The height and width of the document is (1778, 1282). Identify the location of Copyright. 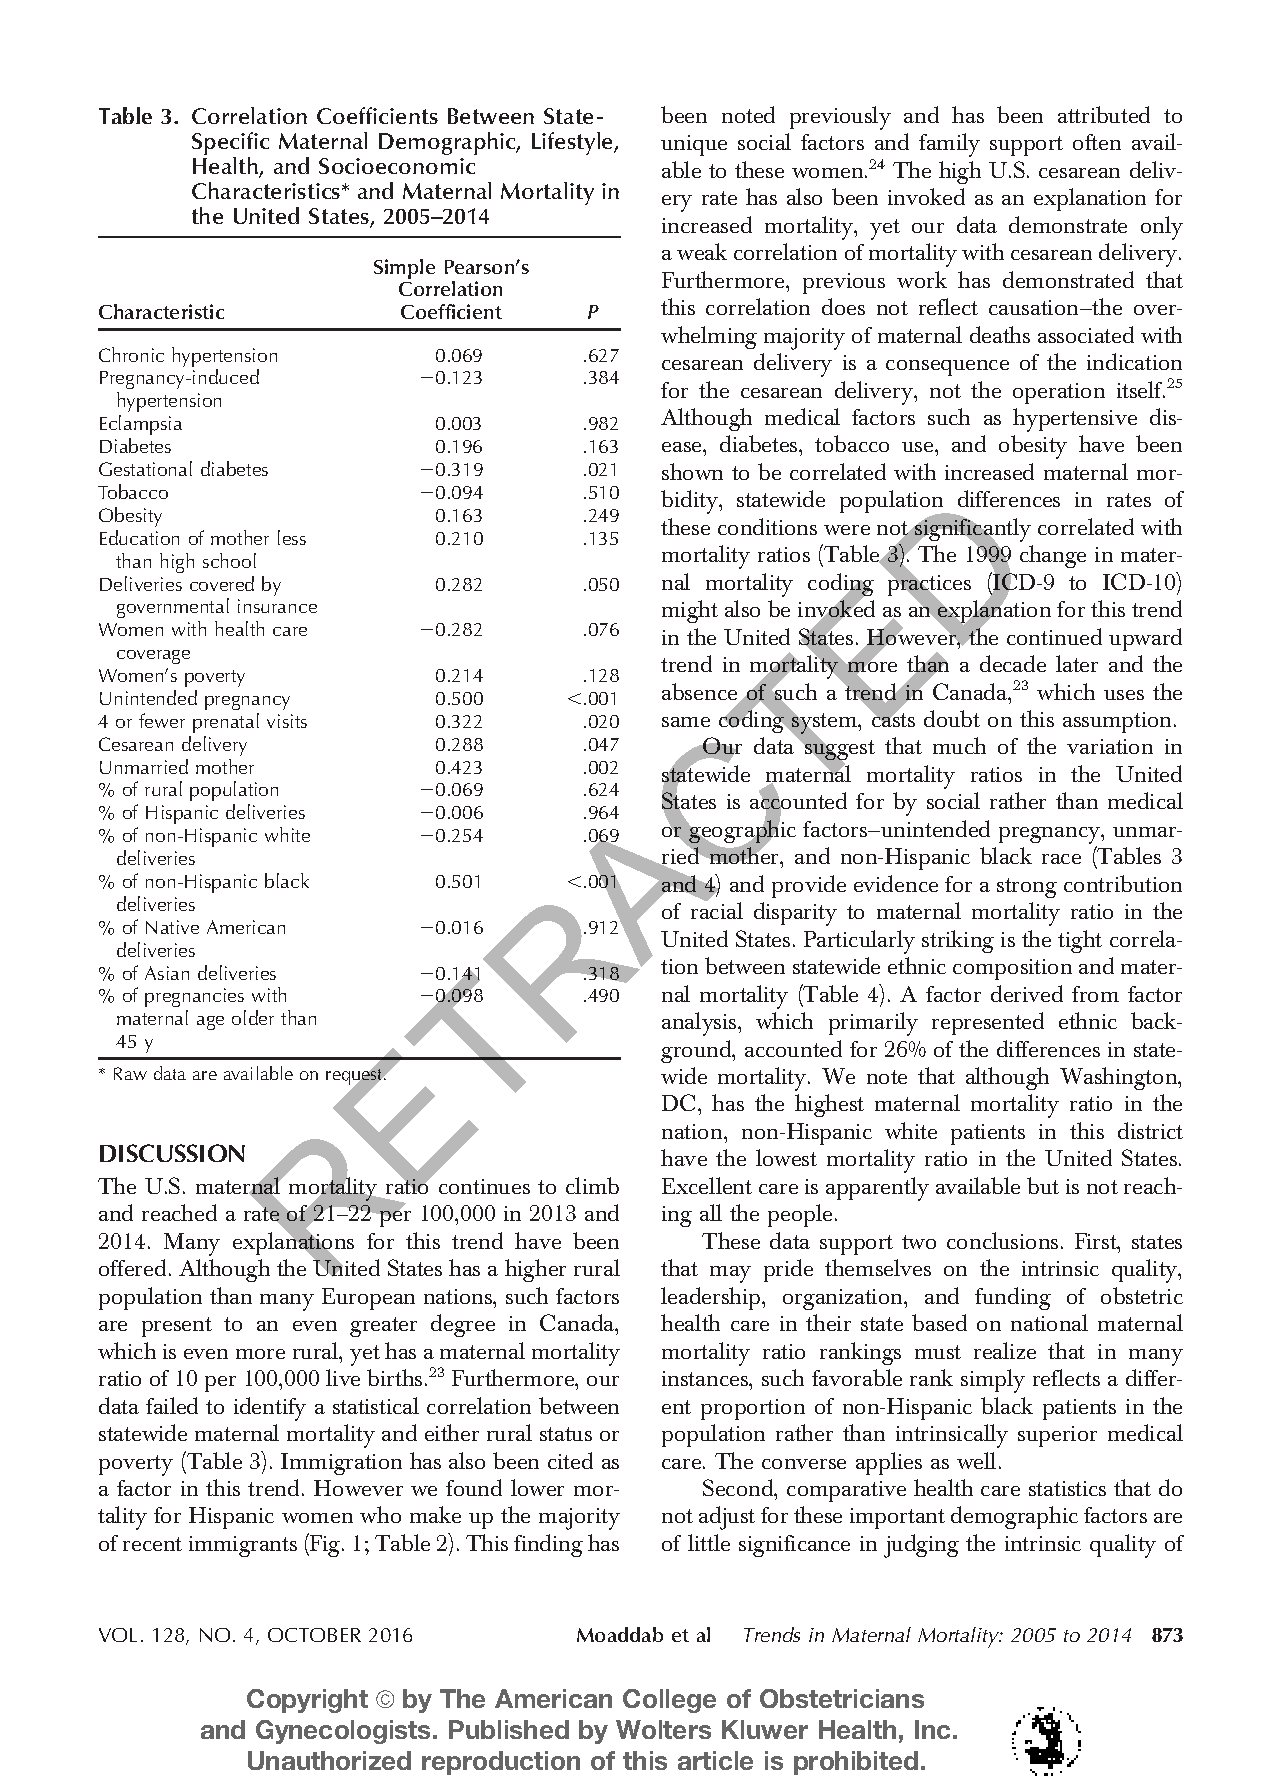
(307, 1701).
